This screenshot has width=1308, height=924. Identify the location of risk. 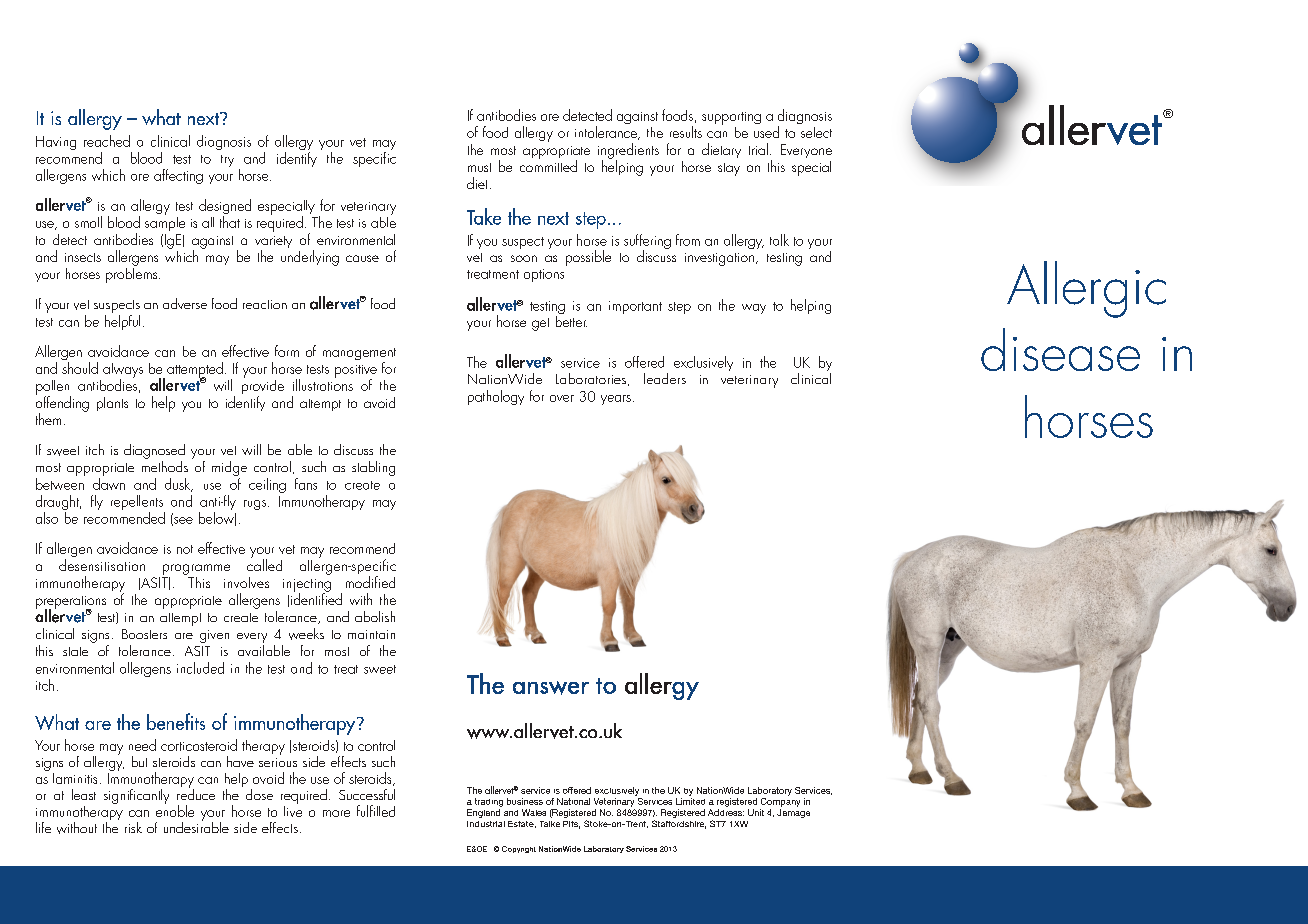
(133, 827).
